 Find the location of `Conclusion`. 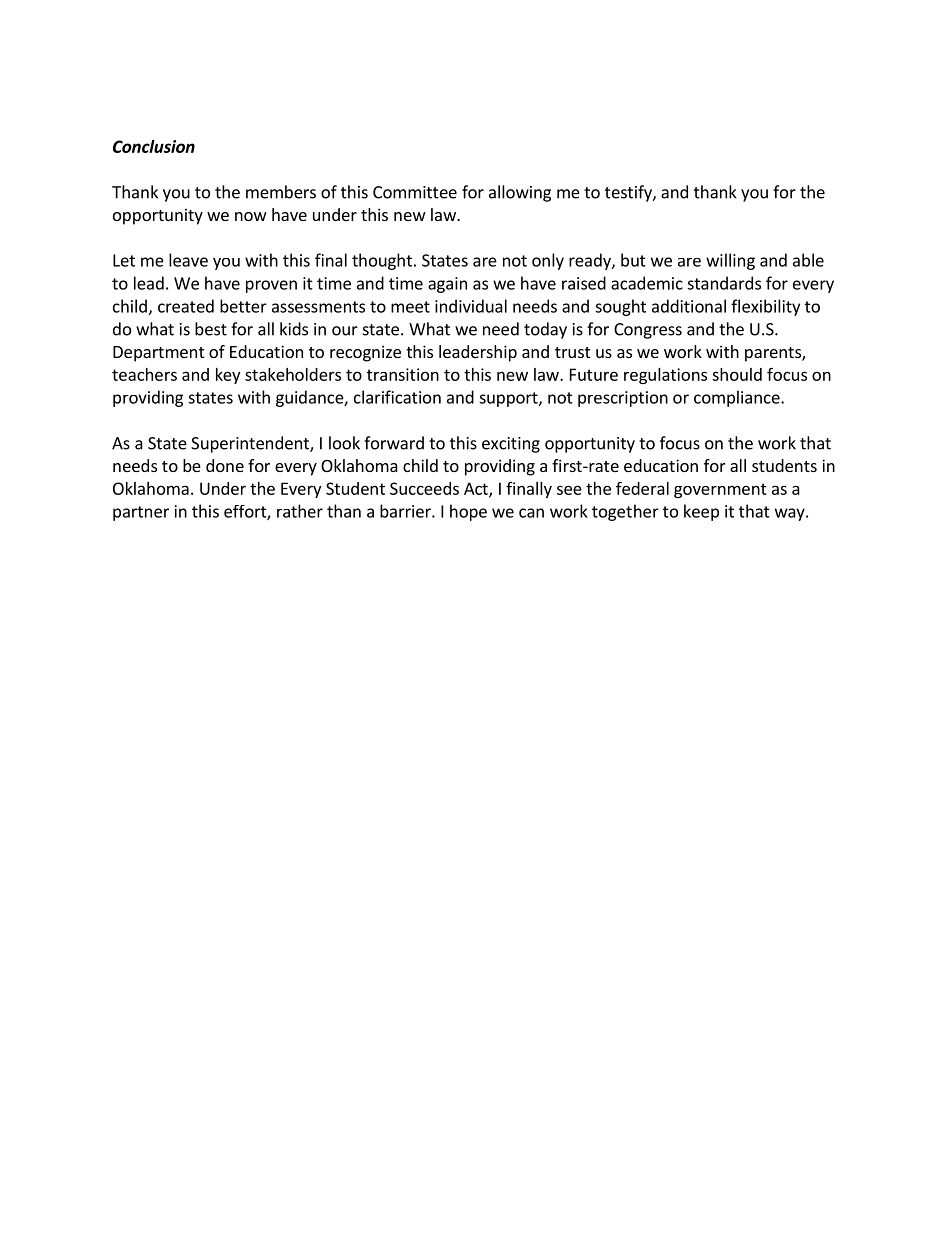

Conclusion is located at coordinates (154, 146).
